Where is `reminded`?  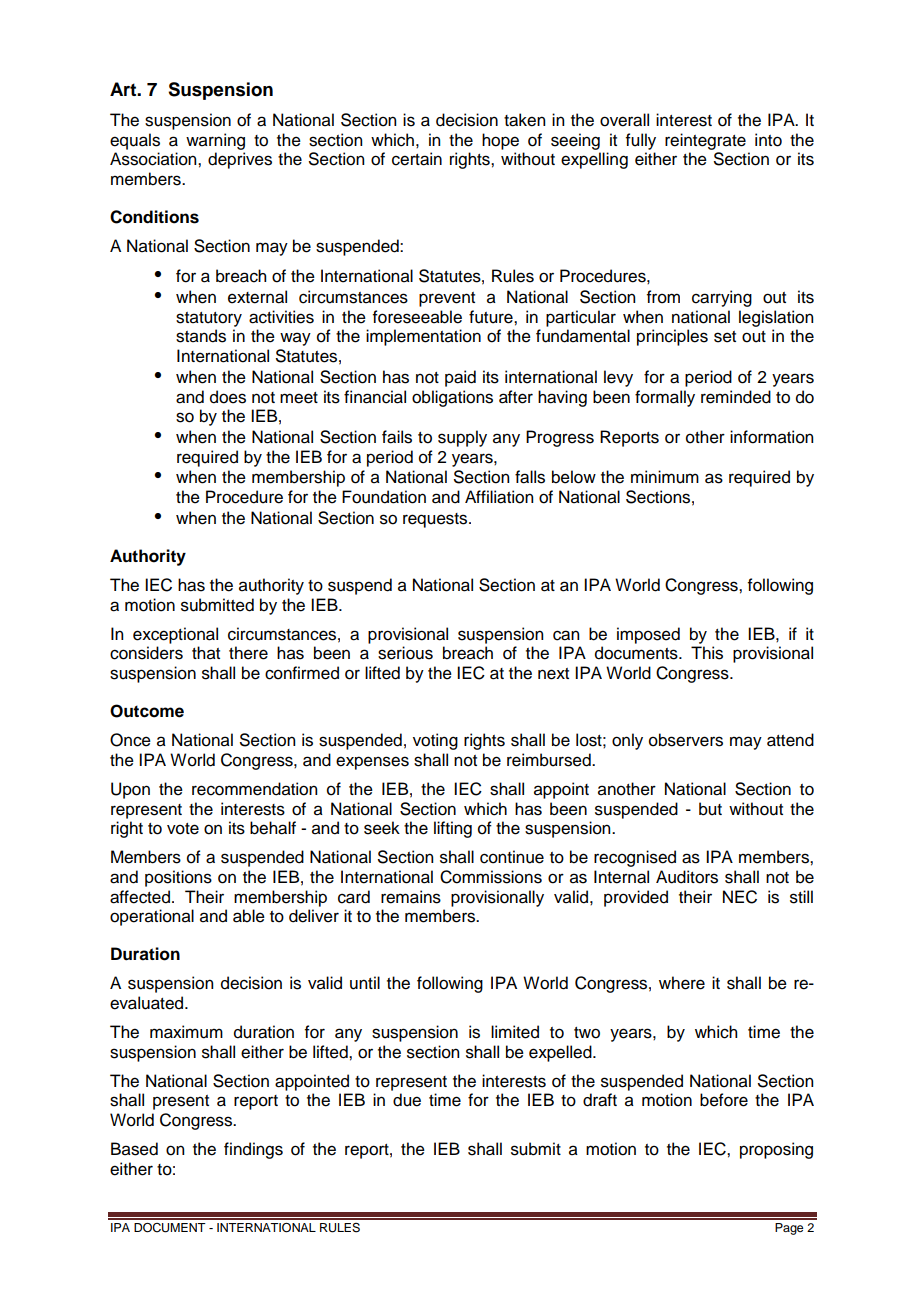
reminded is located at coordinates (736, 397).
